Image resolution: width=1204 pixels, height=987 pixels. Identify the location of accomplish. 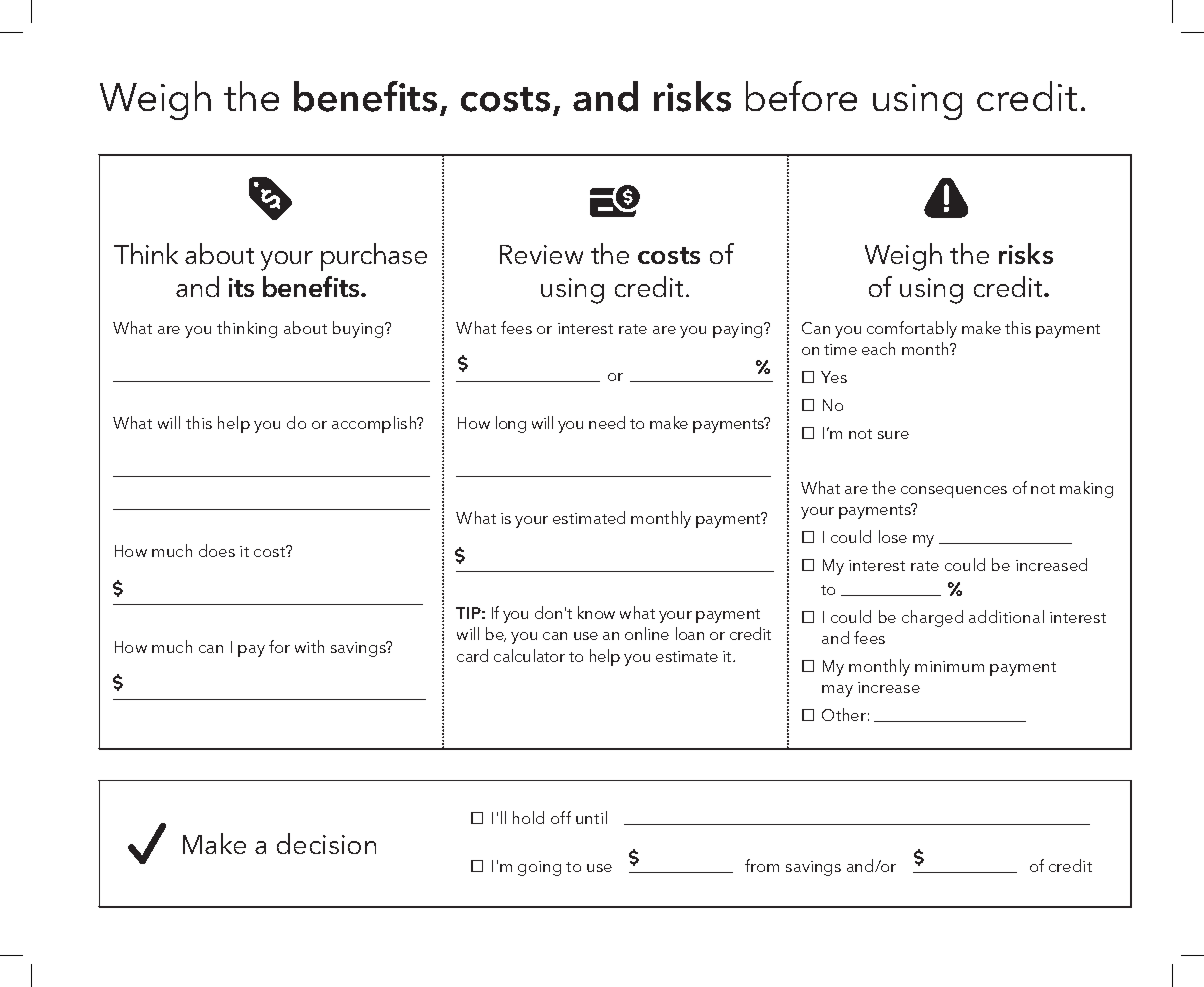
(375, 424).
